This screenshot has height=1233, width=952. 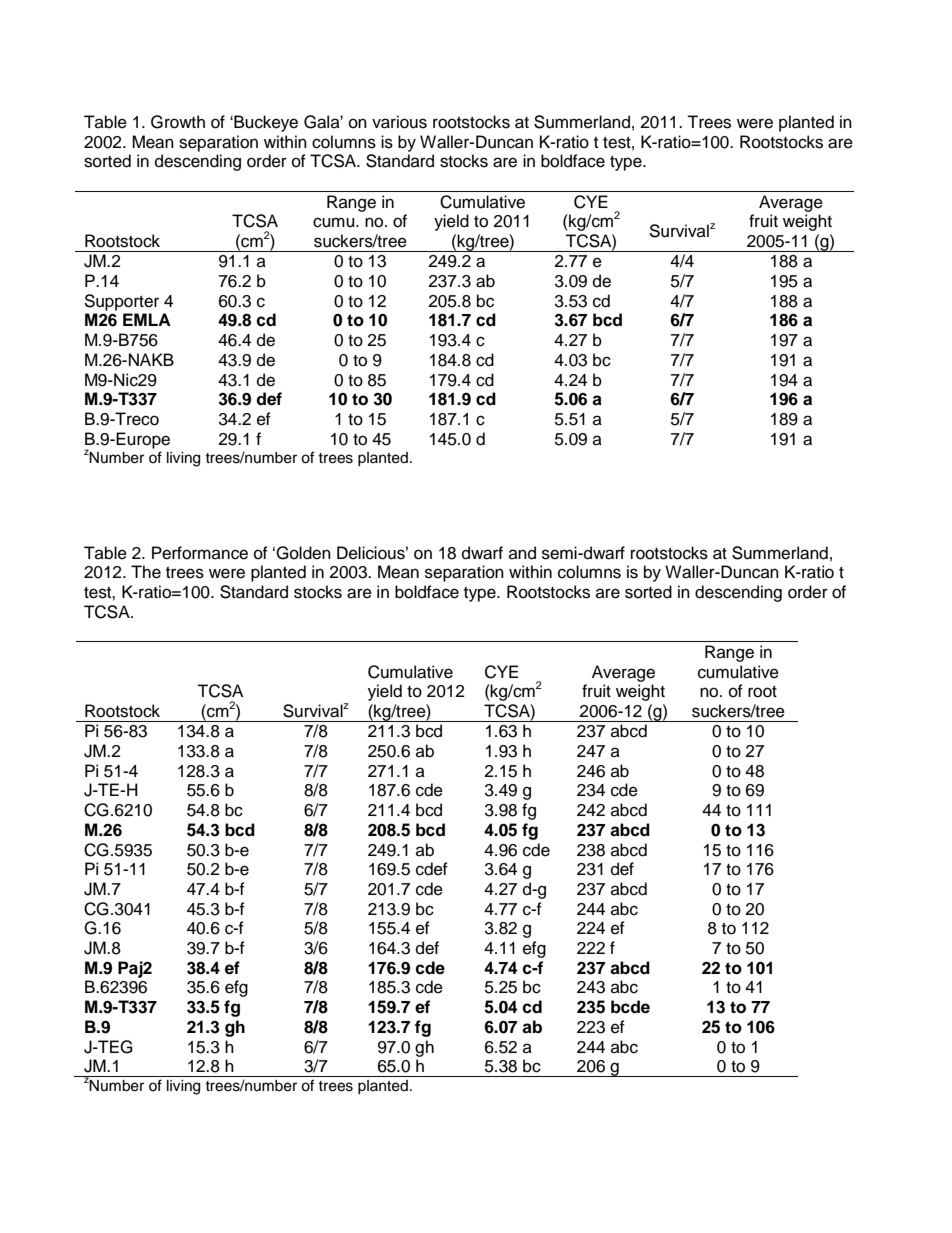 I want to click on Supporter, so click(x=121, y=302).
